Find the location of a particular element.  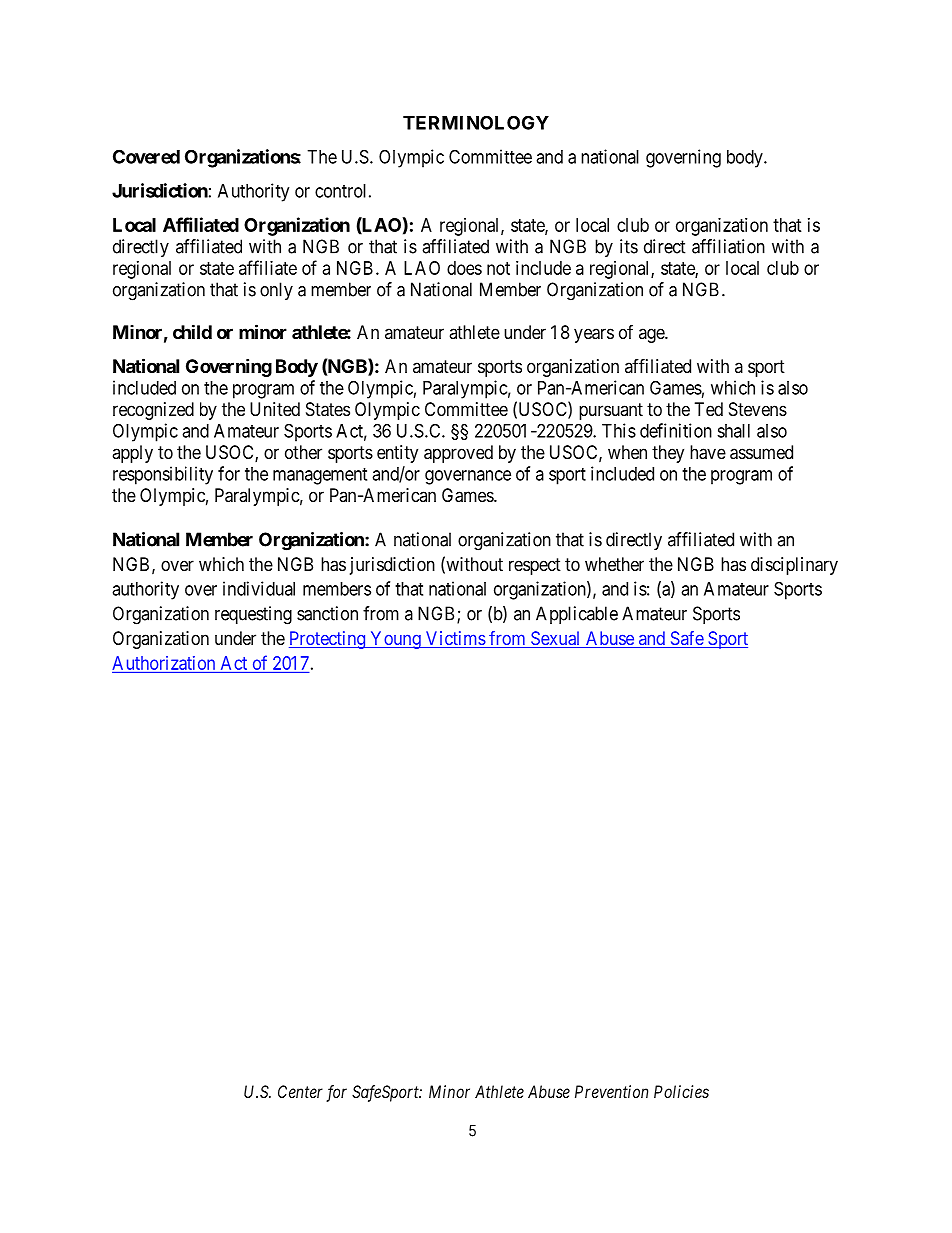

only is located at coordinates (276, 291).
